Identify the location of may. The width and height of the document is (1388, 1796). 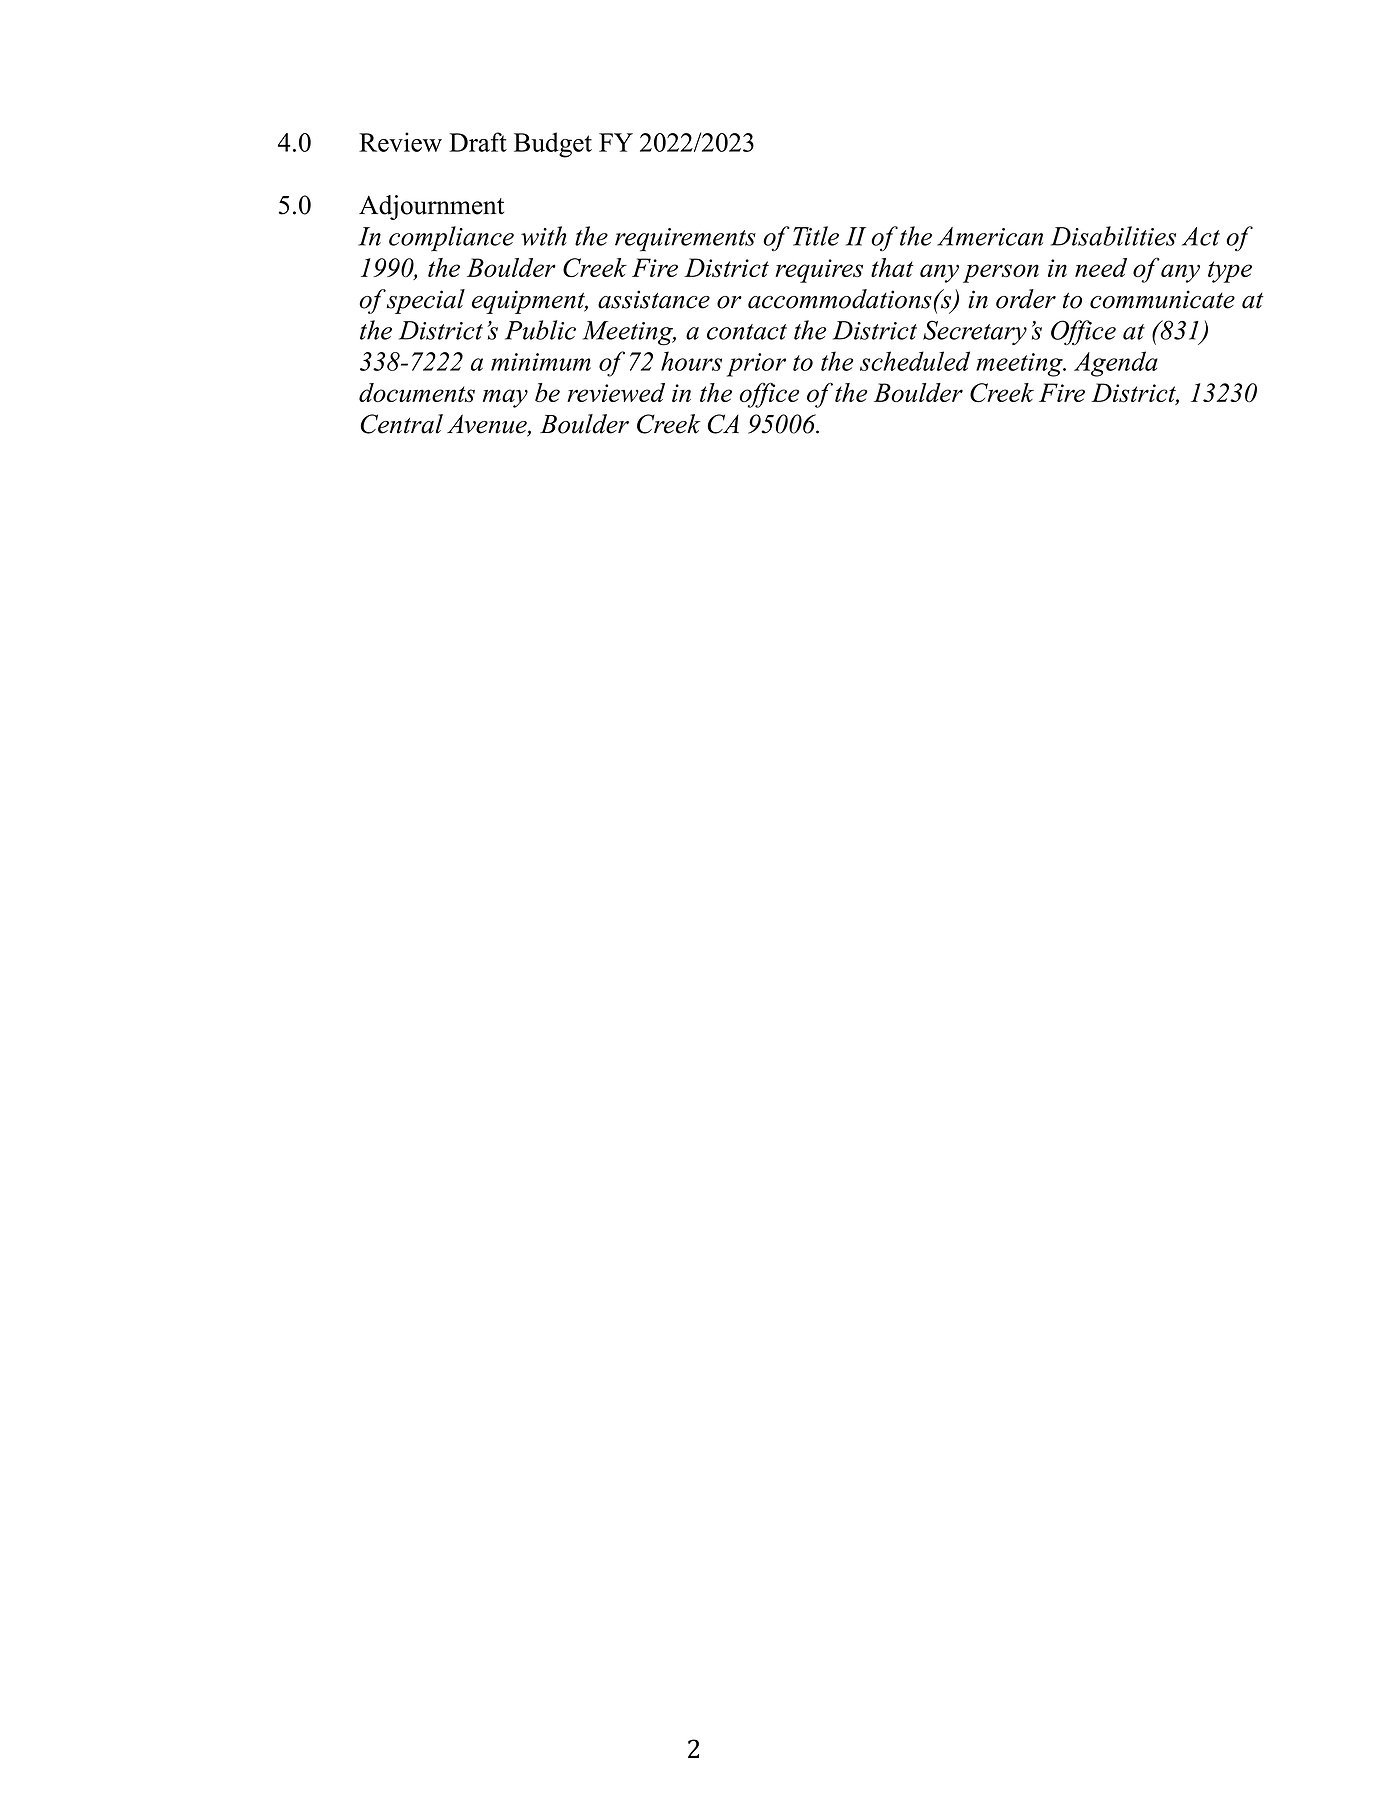
(505, 398).
